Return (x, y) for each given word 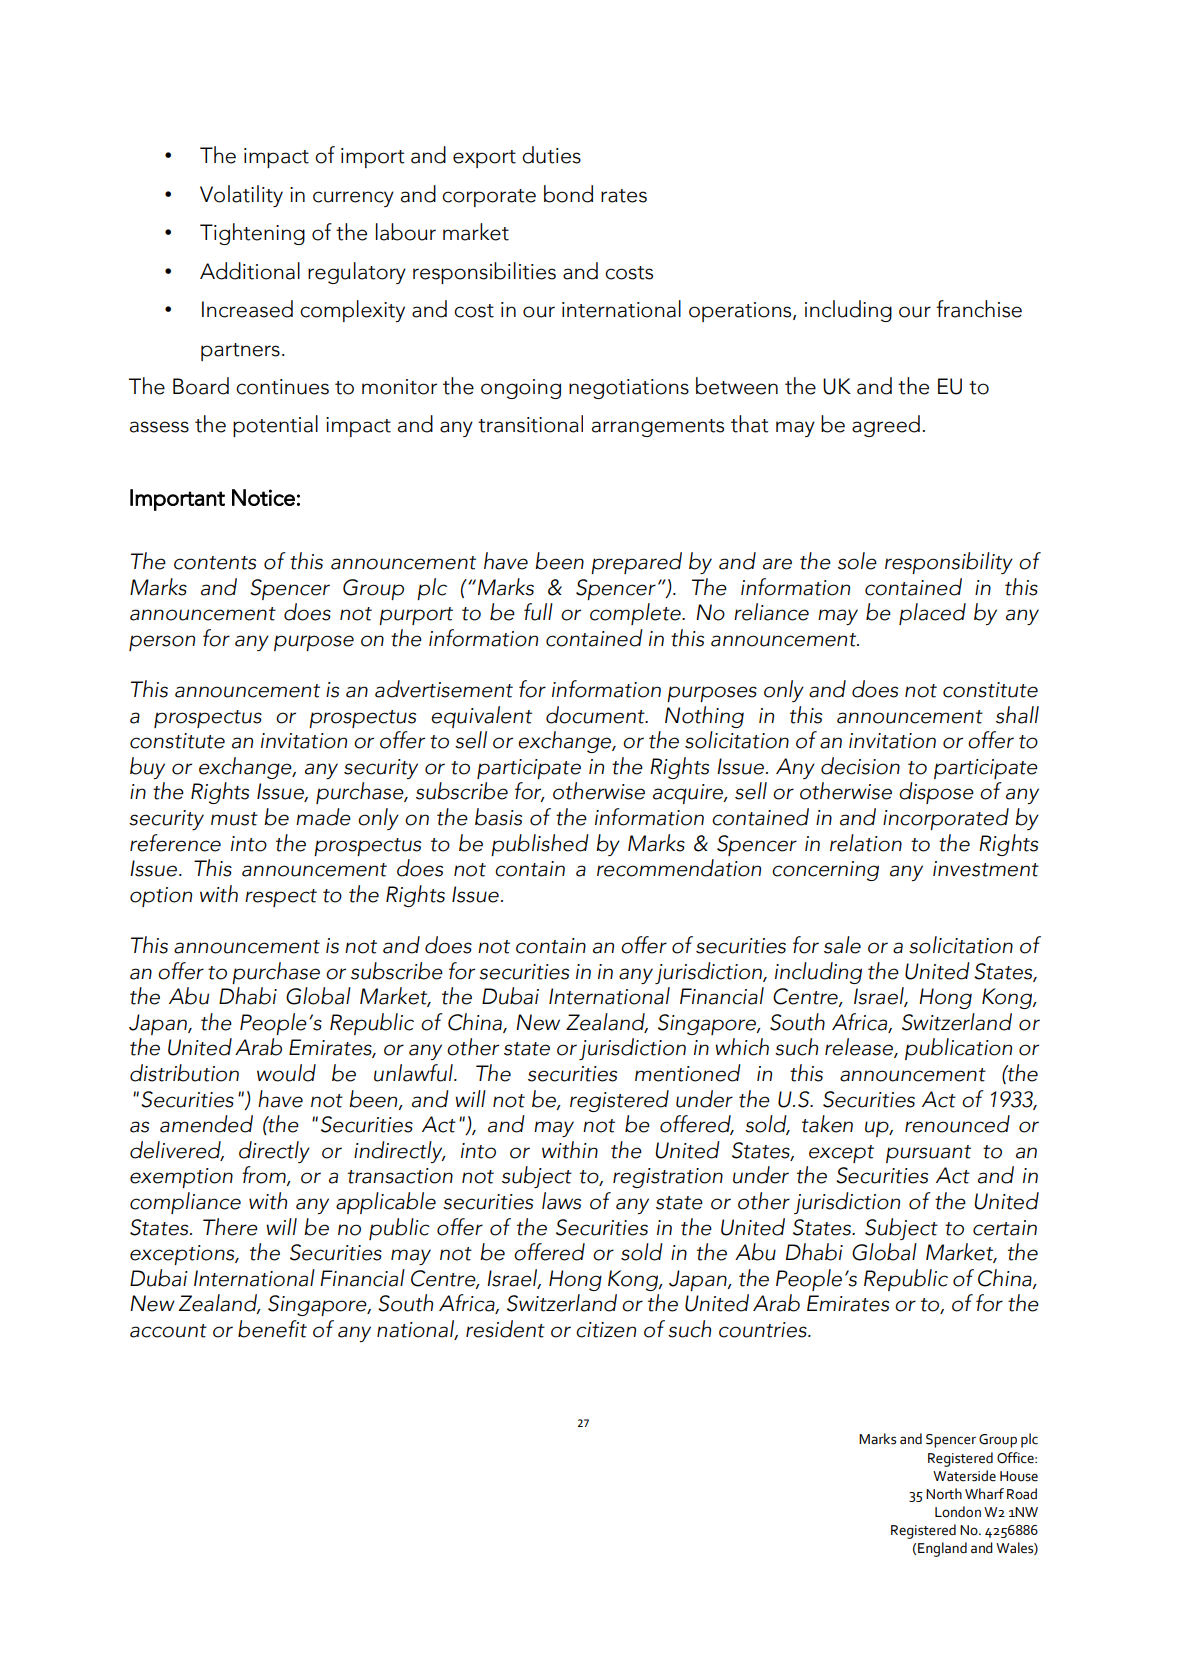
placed (932, 614)
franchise (979, 309)
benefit (272, 1329)
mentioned (688, 1073)
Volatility (241, 196)
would (286, 1073)
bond (568, 194)
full (538, 612)
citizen (606, 1330)
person (162, 643)
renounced (957, 1124)
